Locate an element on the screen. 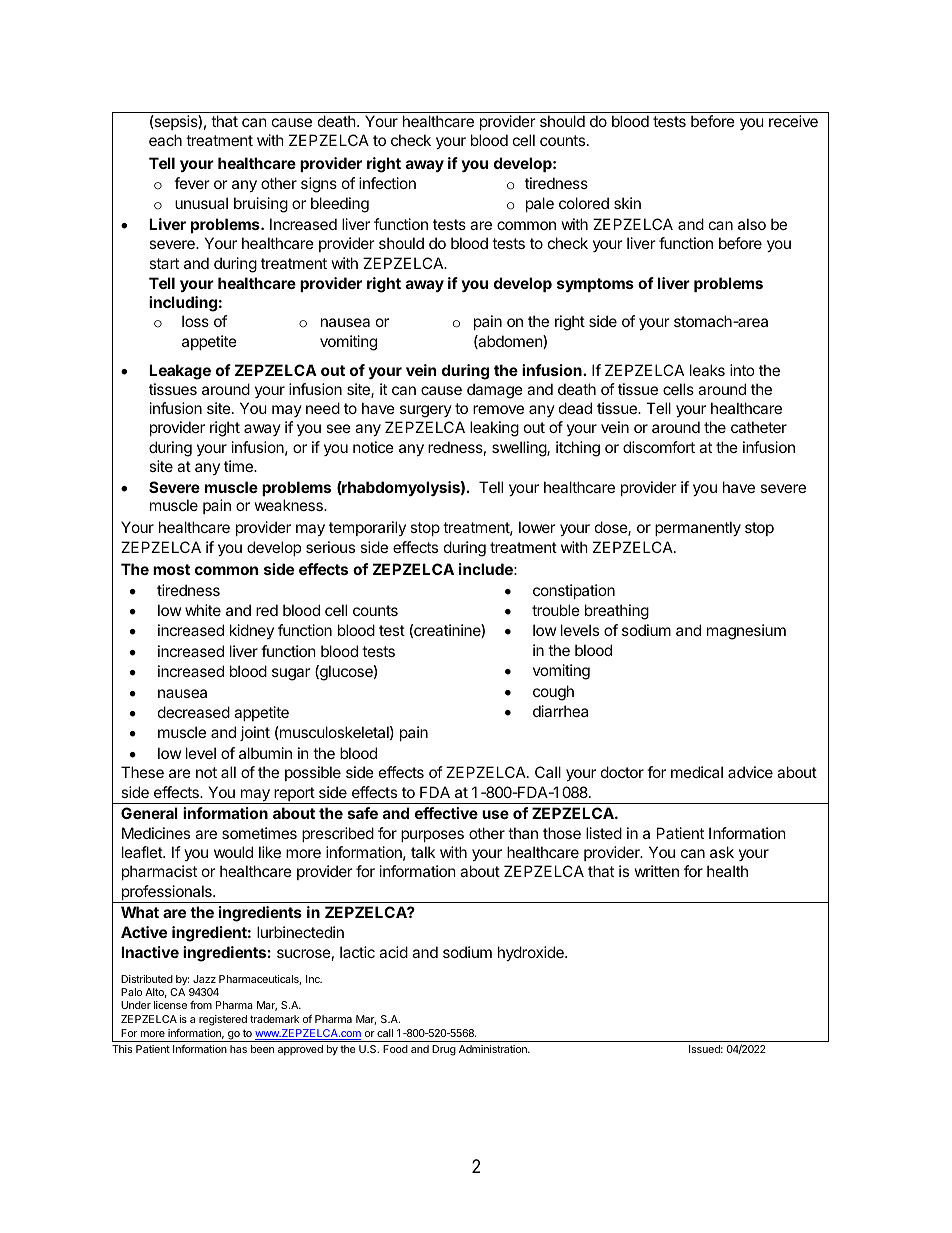 The width and height of the screenshot is (952, 1233). medical is located at coordinates (697, 772).
